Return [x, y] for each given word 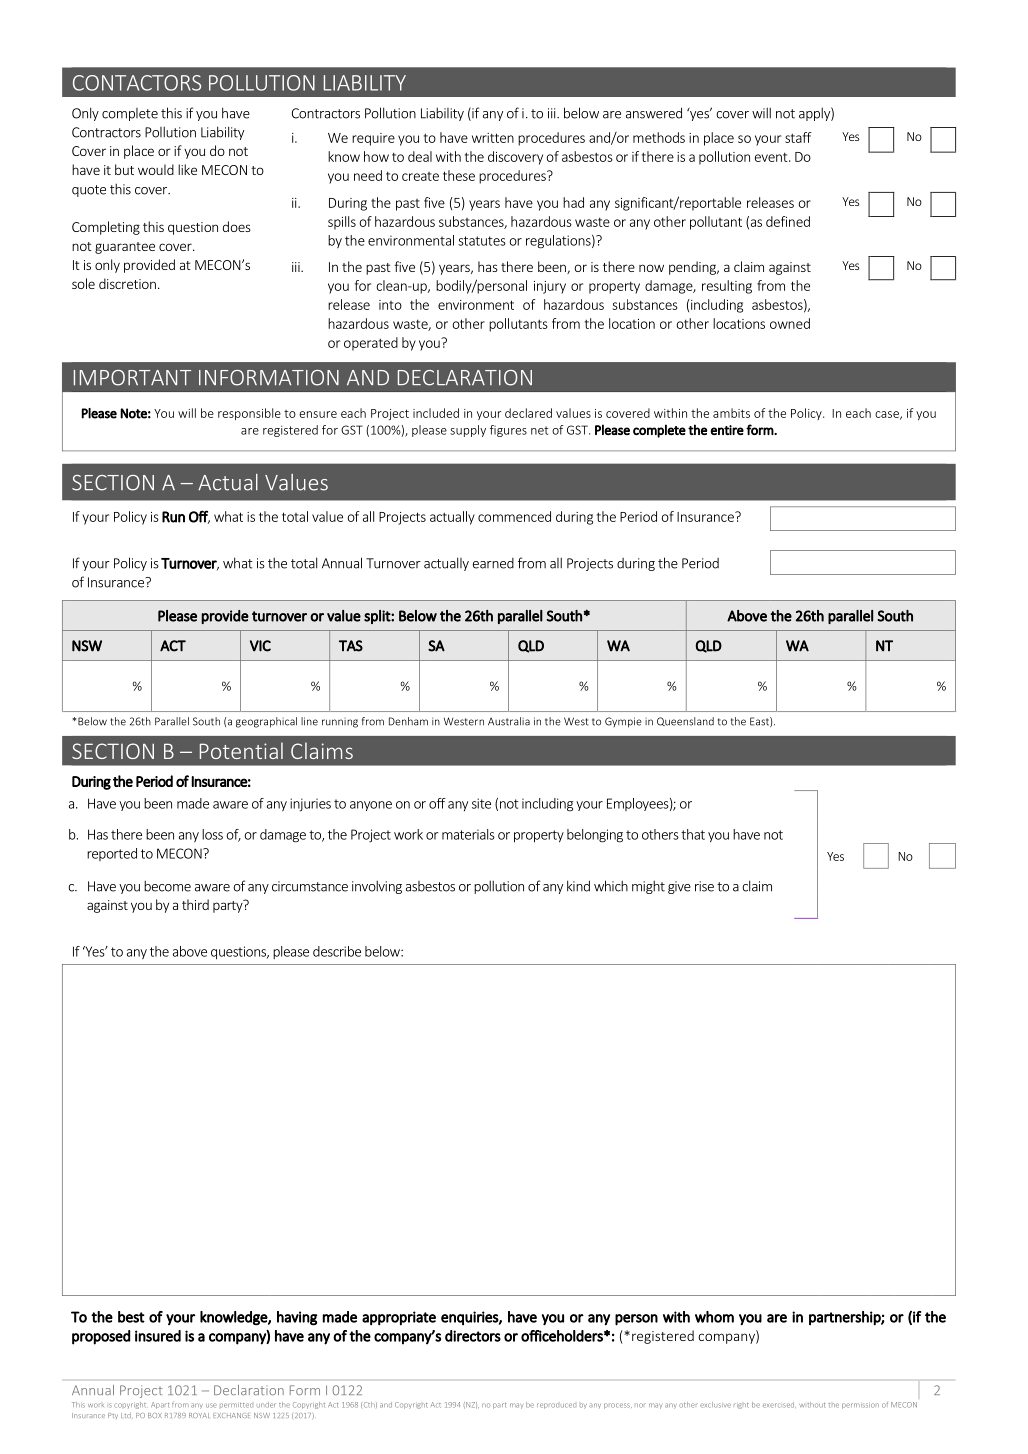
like [187, 169]
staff [798, 137]
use [211, 1405]
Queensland [685, 721]
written [493, 138]
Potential [241, 750]
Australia [509, 721]
